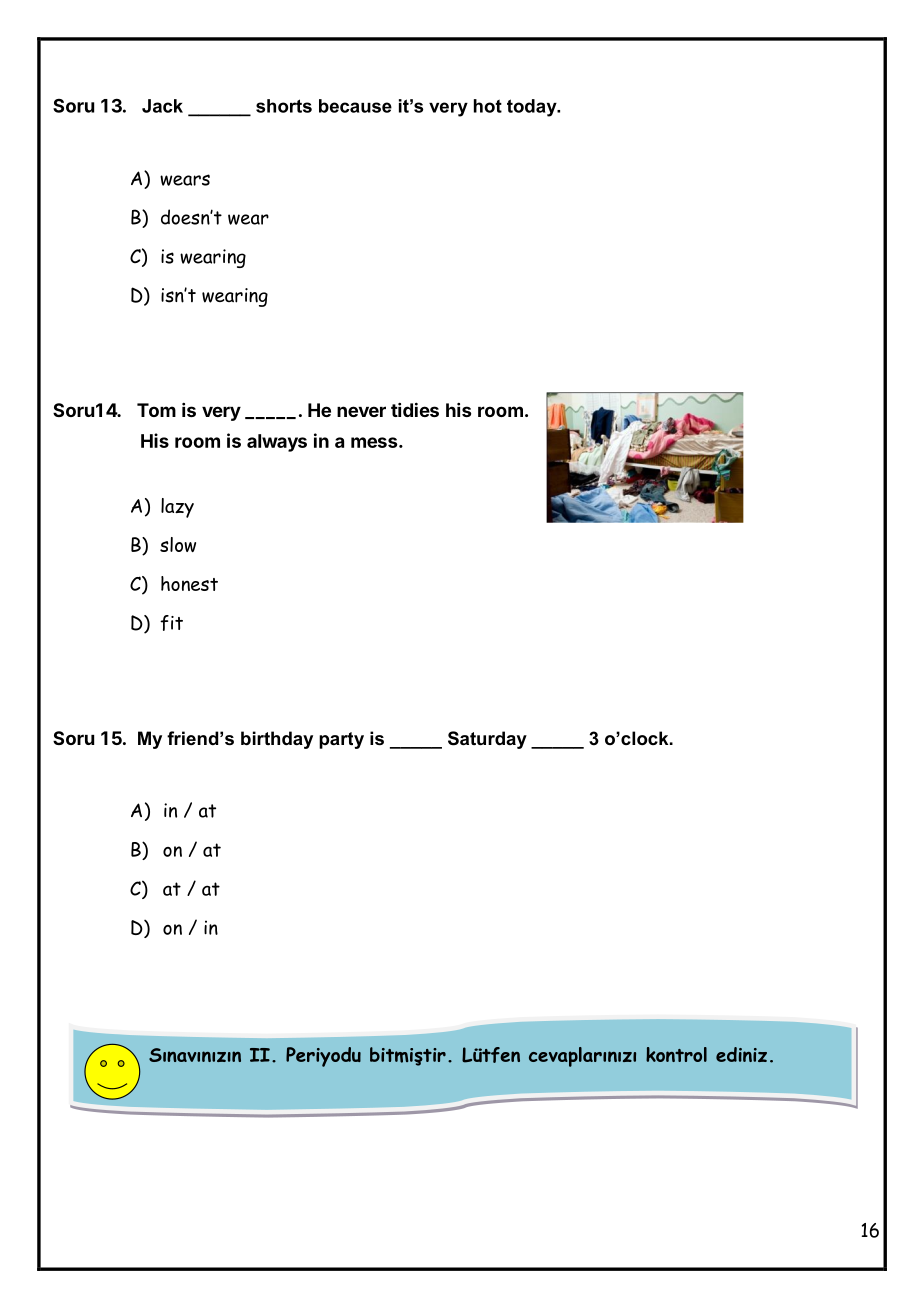 Image resolution: width=924 pixels, height=1308 pixels. Describe the element at coordinates (355, 106) in the screenshot. I see `because` at that location.
